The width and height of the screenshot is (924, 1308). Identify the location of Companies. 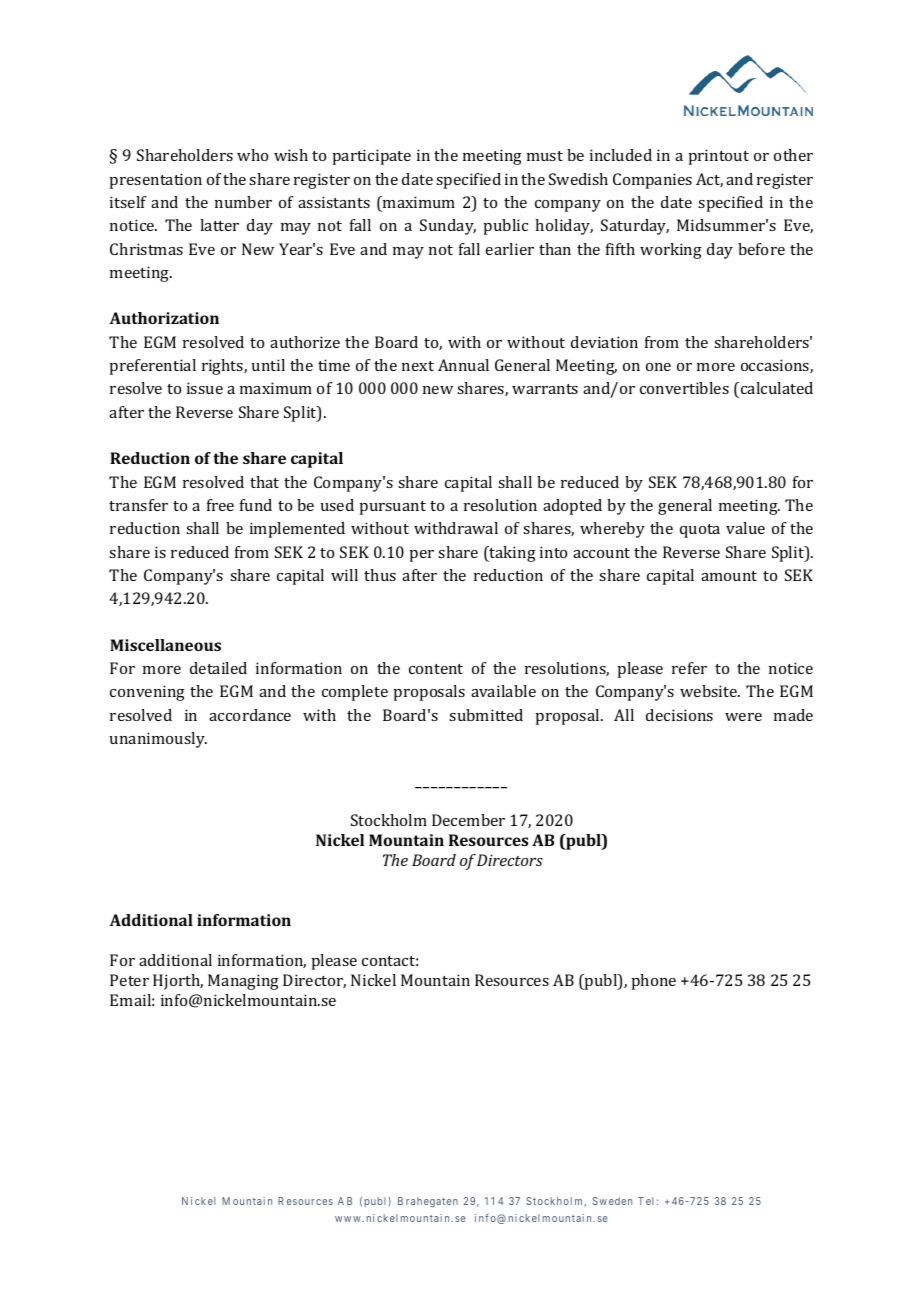
(652, 181).
